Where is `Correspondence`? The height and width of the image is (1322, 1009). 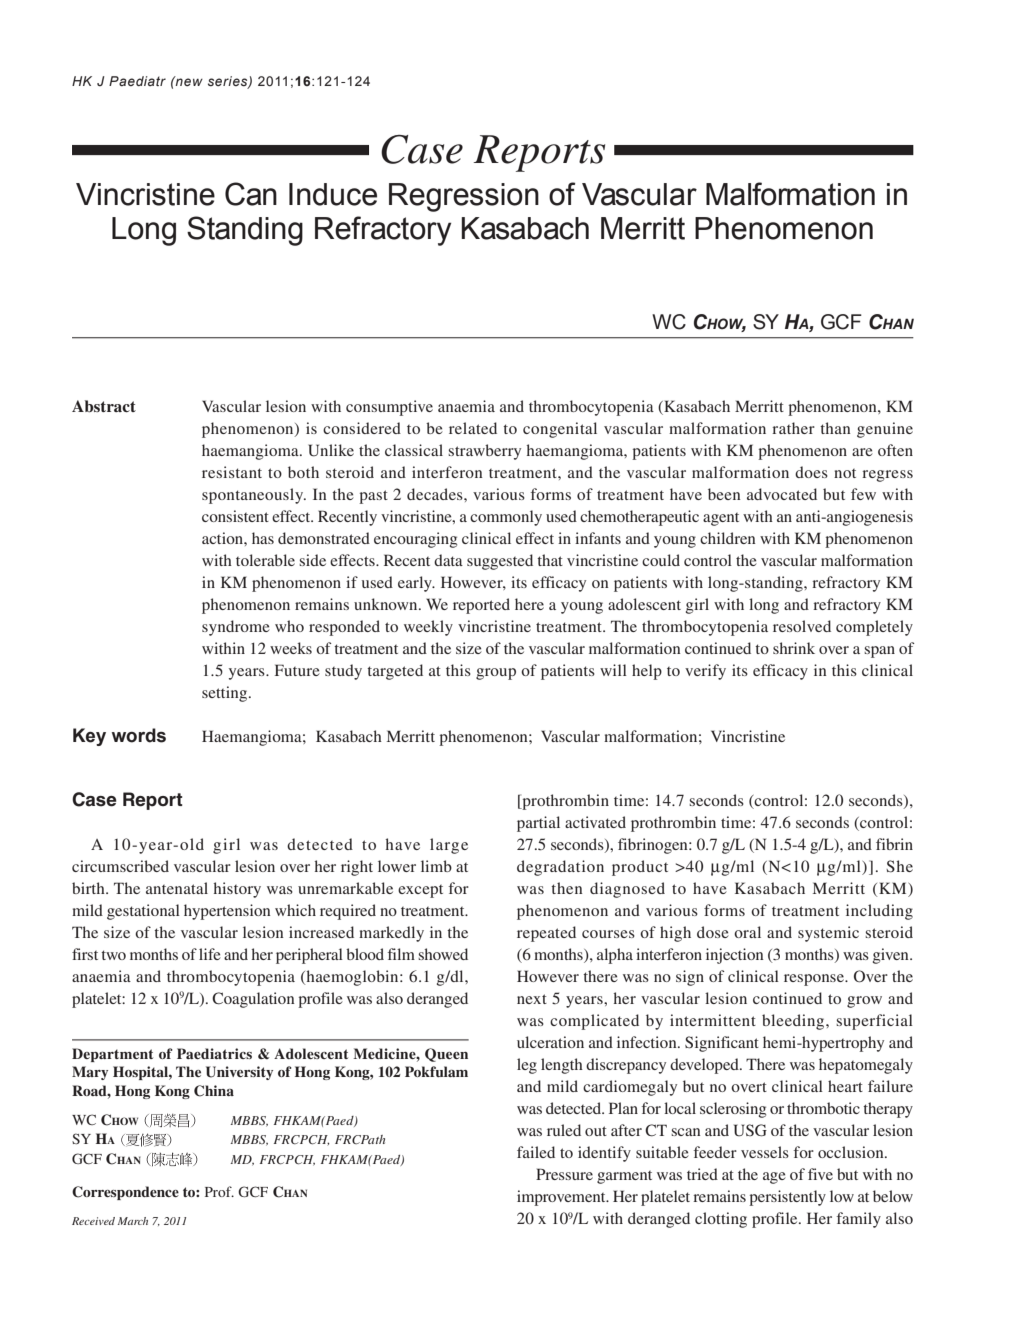 Correspondence is located at coordinates (125, 1193).
